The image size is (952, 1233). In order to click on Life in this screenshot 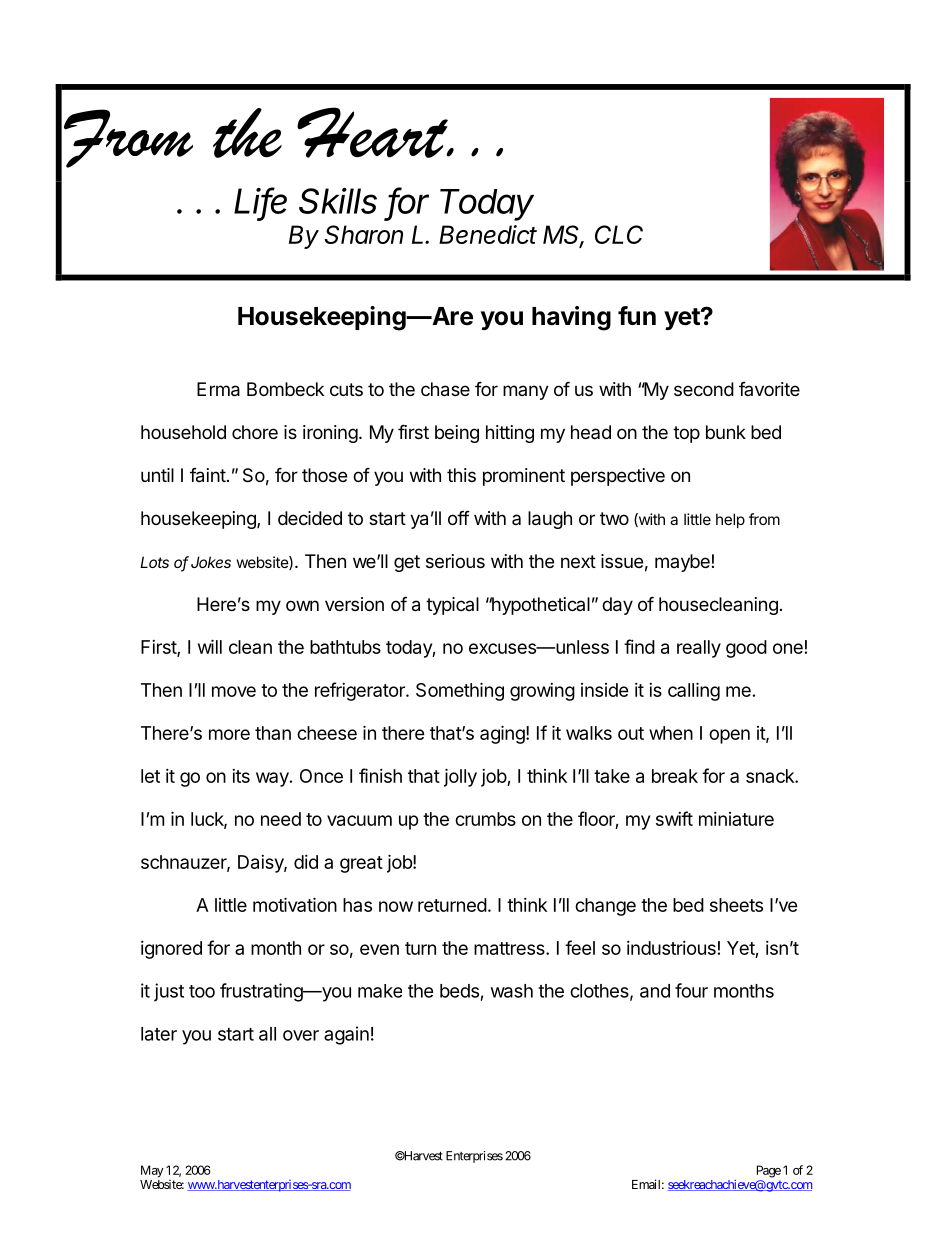, I will do `click(260, 201)`.
